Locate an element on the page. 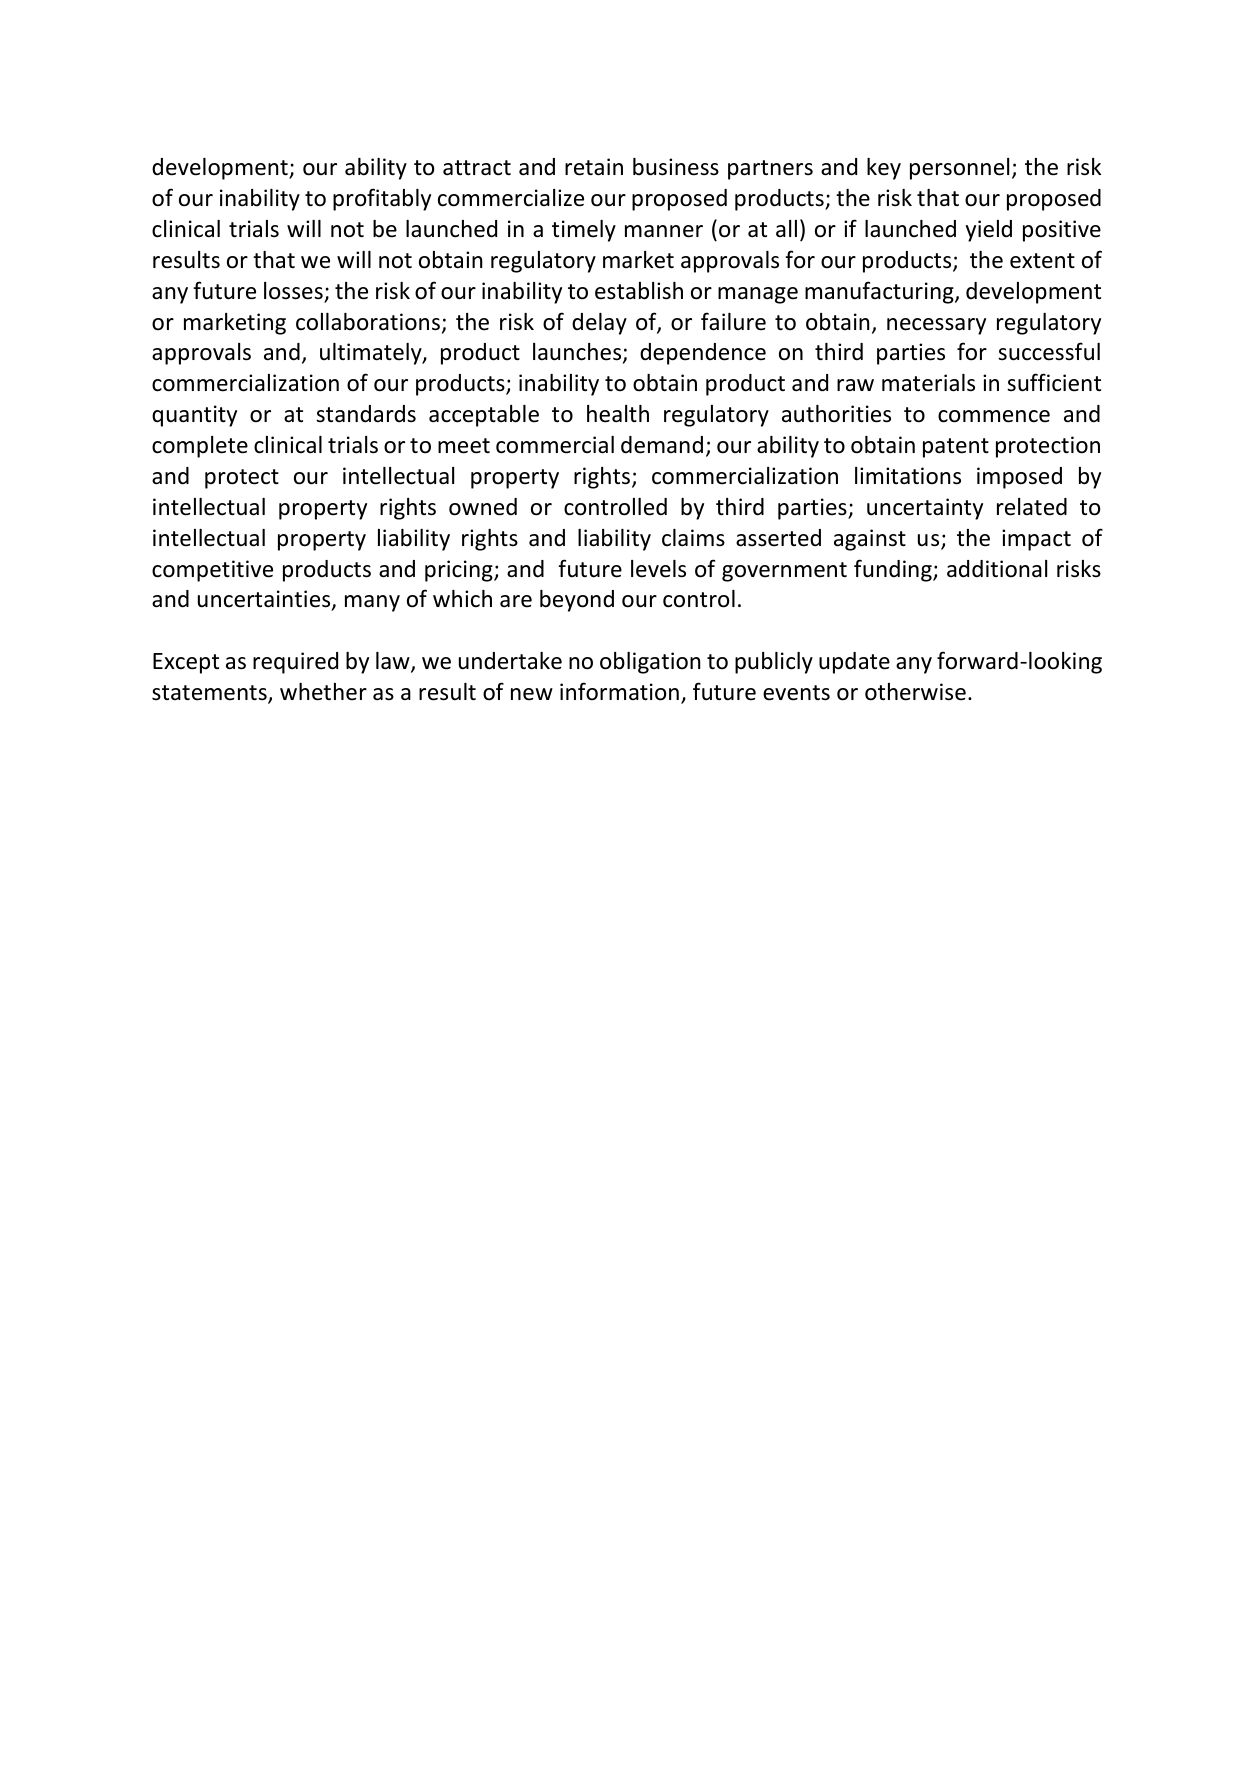 This image has width=1254, height=1774. retain is located at coordinates (594, 167).
